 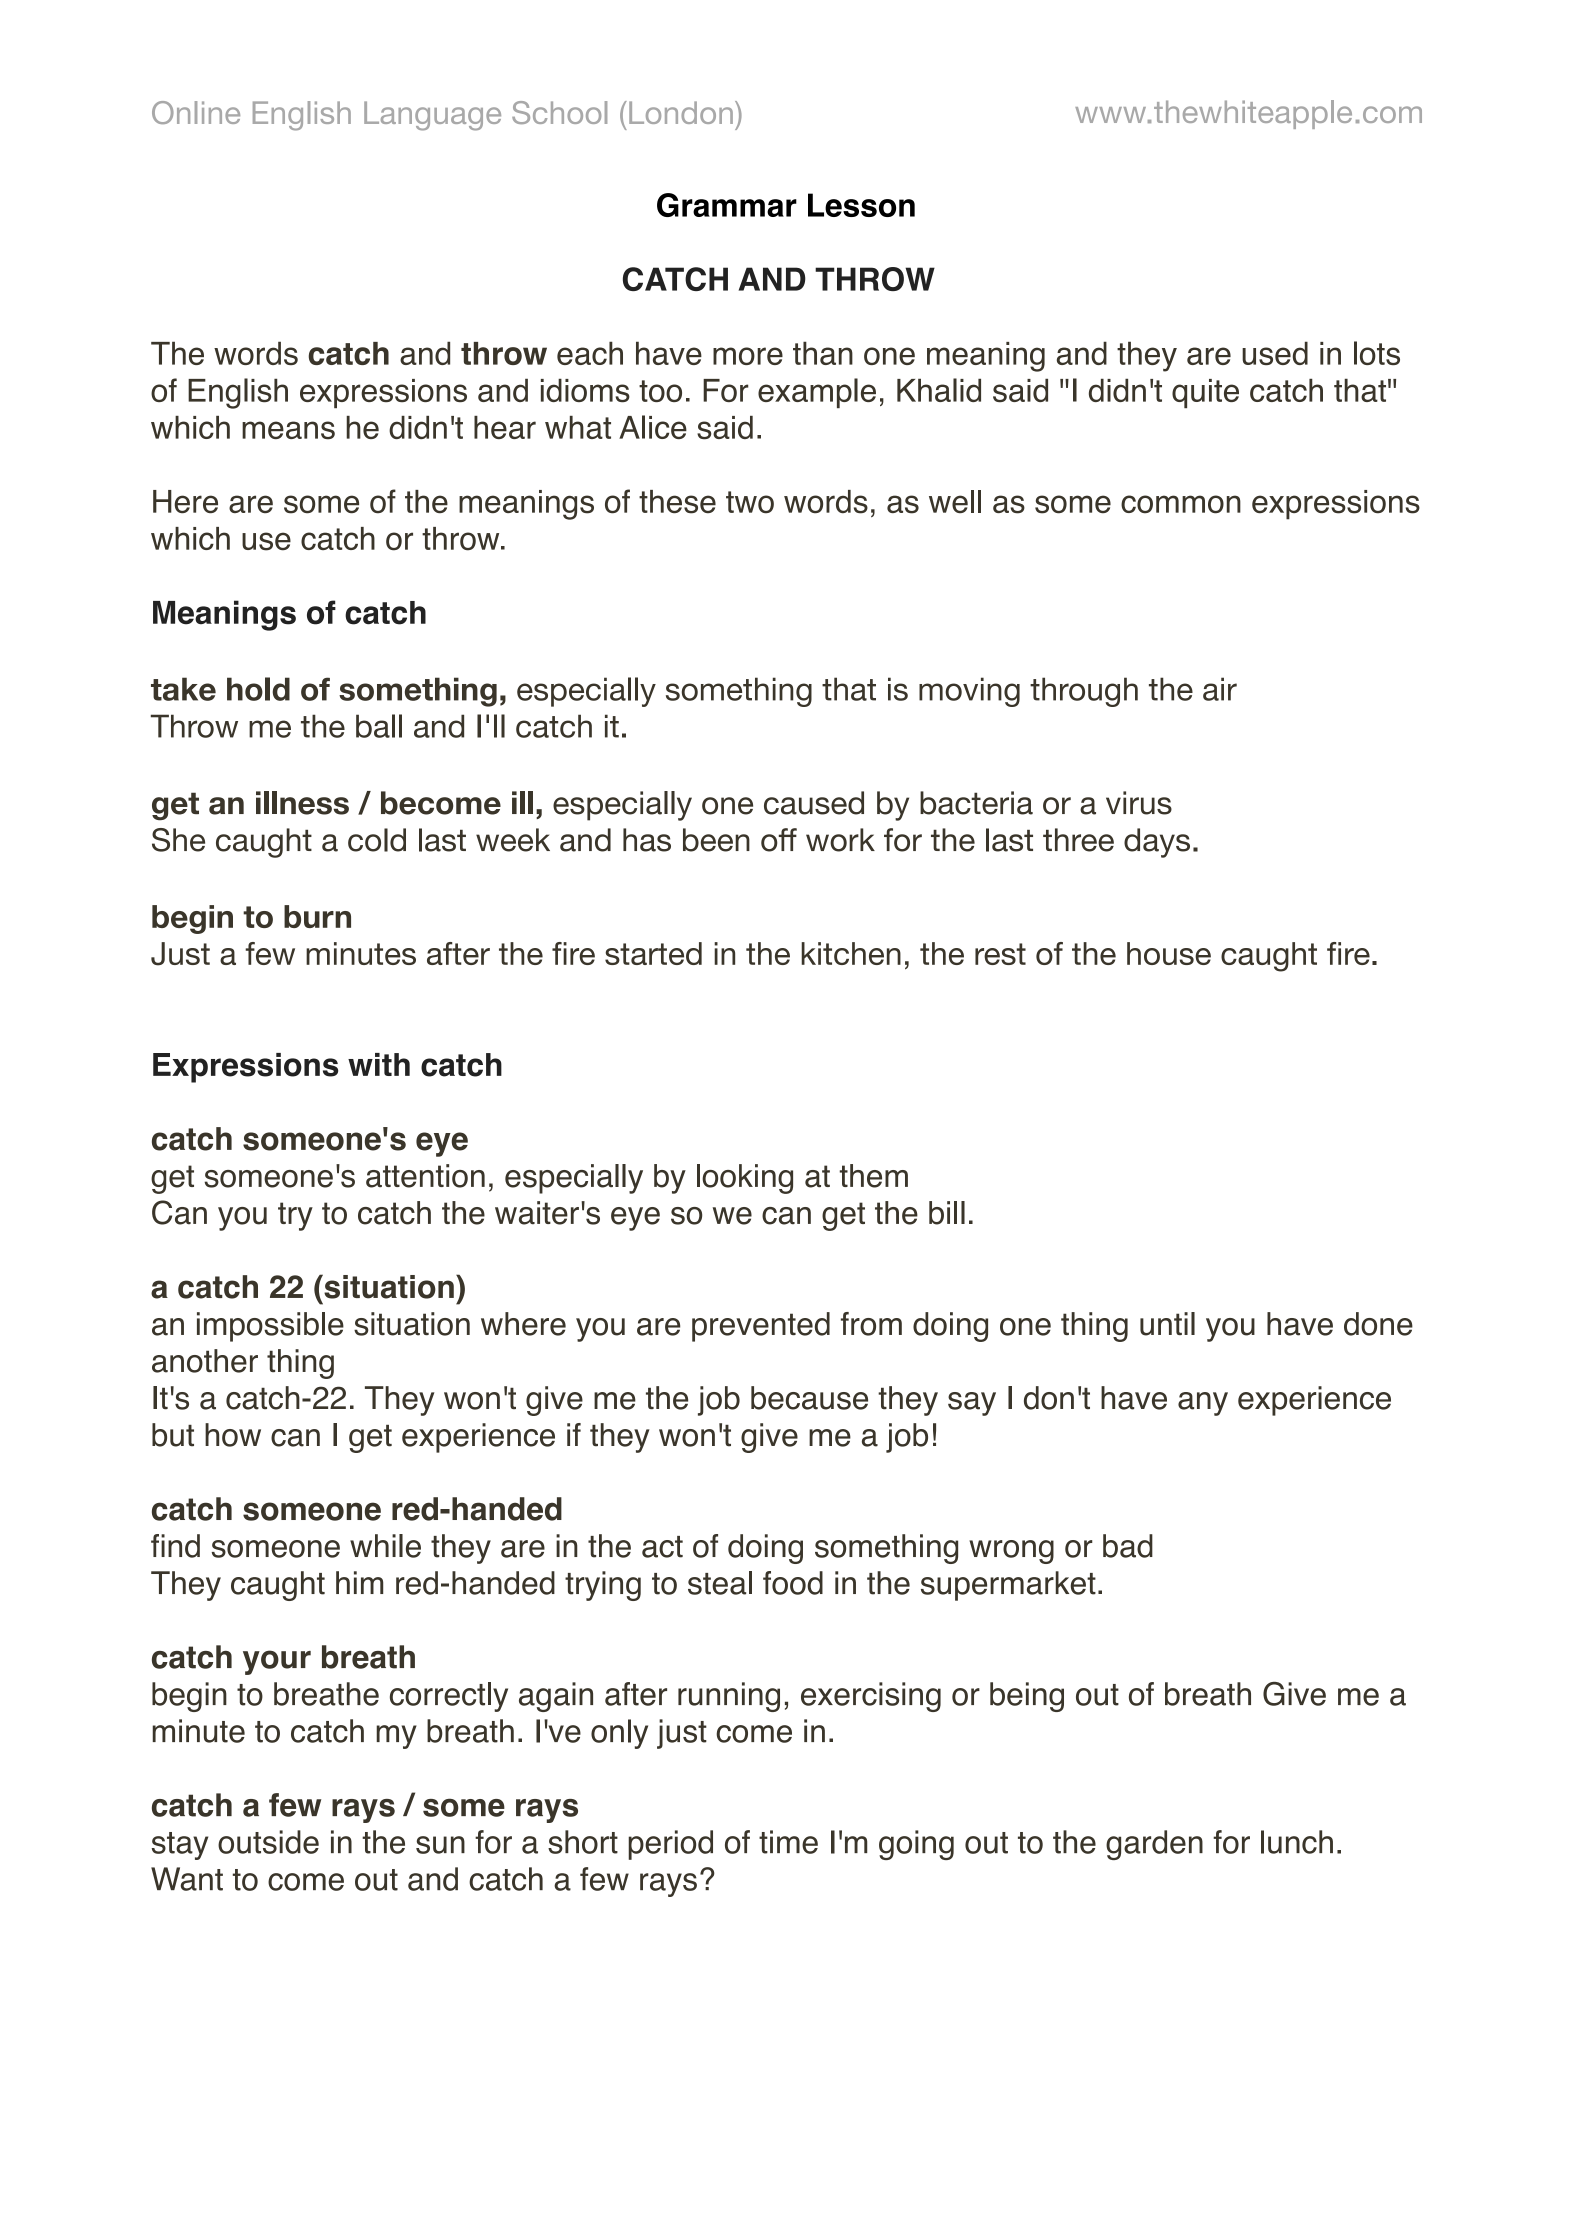 I want to click on burn, so click(x=317, y=916).
